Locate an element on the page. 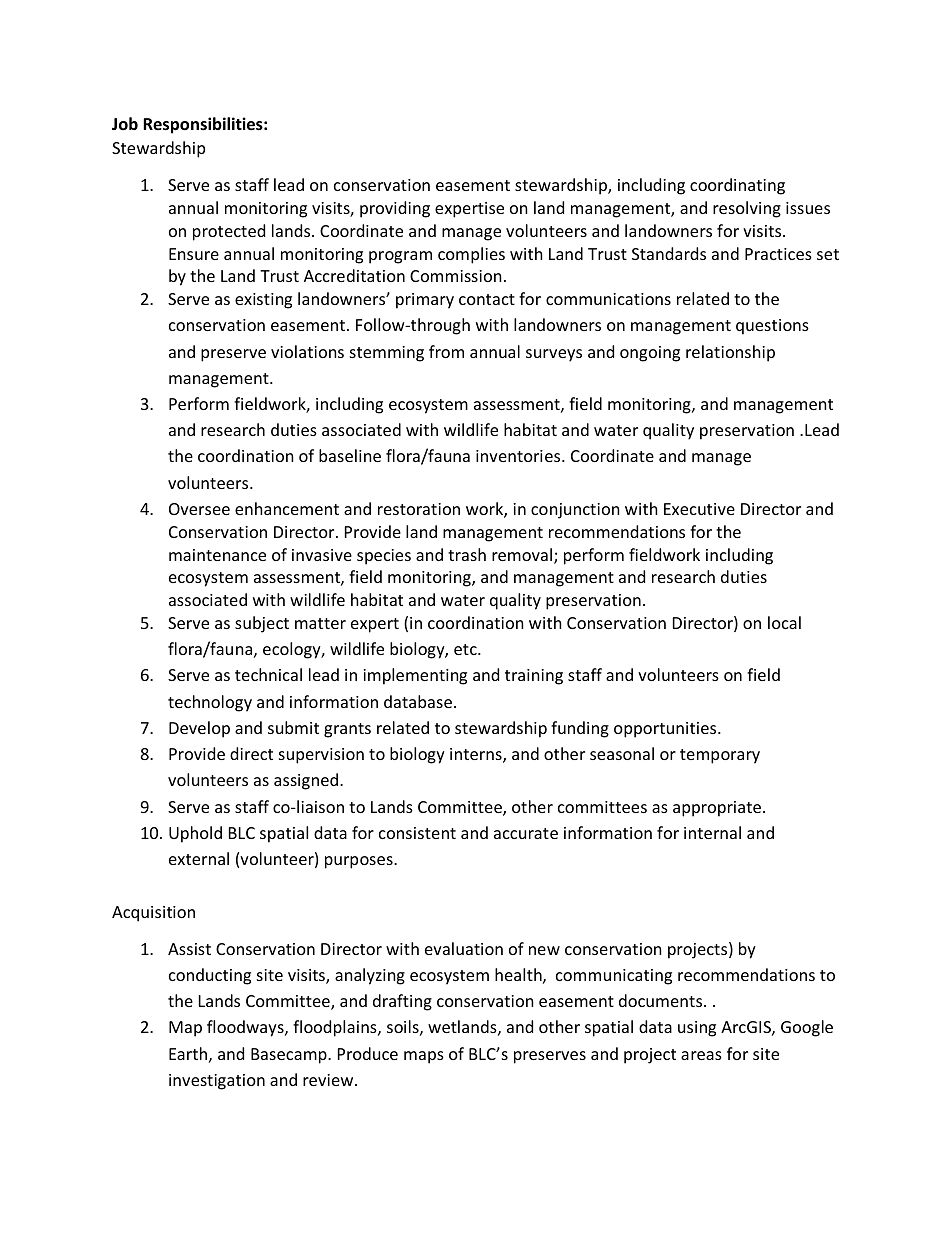 This image has width=952, height=1233. Oversee is located at coordinates (199, 509).
